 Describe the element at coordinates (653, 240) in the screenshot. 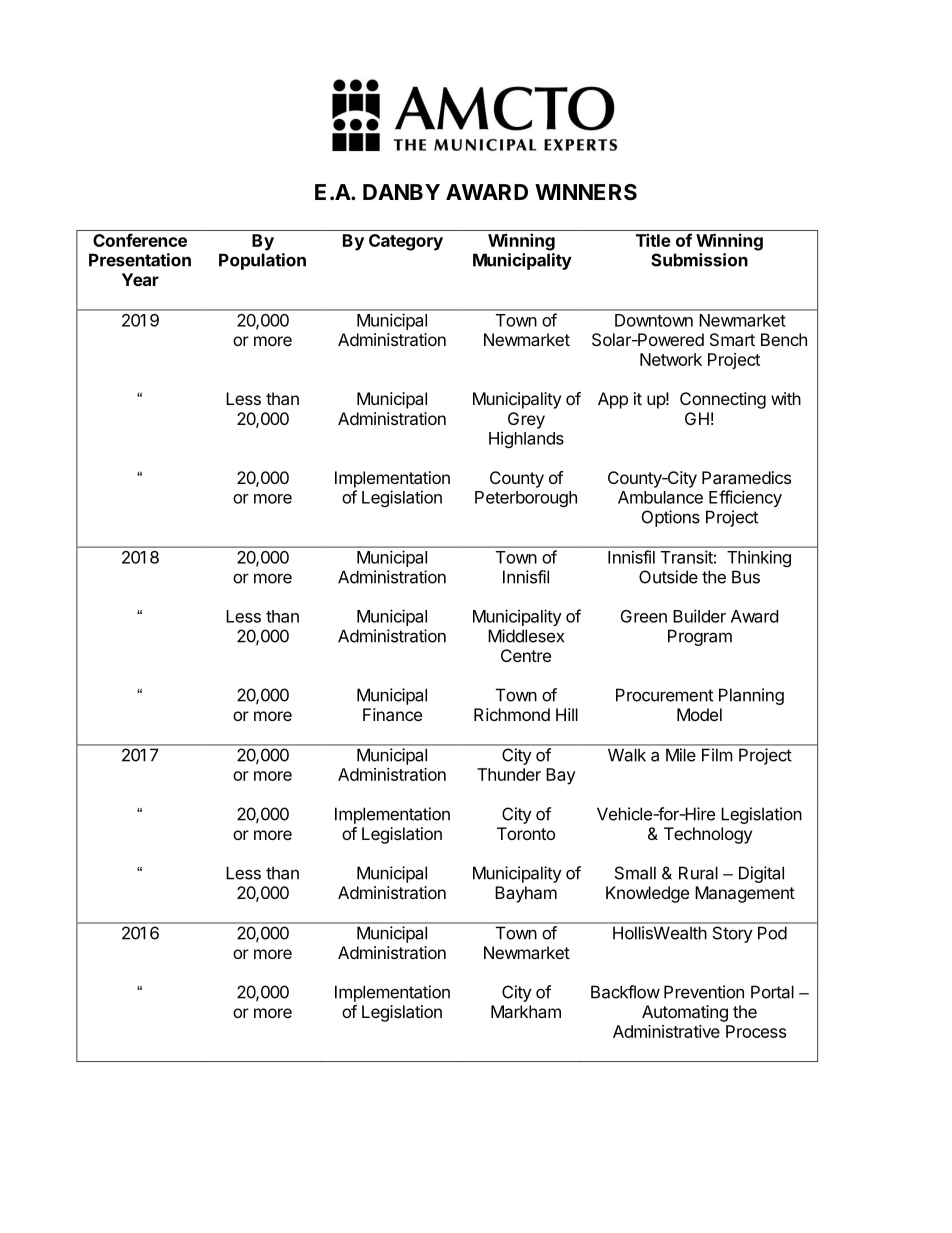

I see `Title` at that location.
